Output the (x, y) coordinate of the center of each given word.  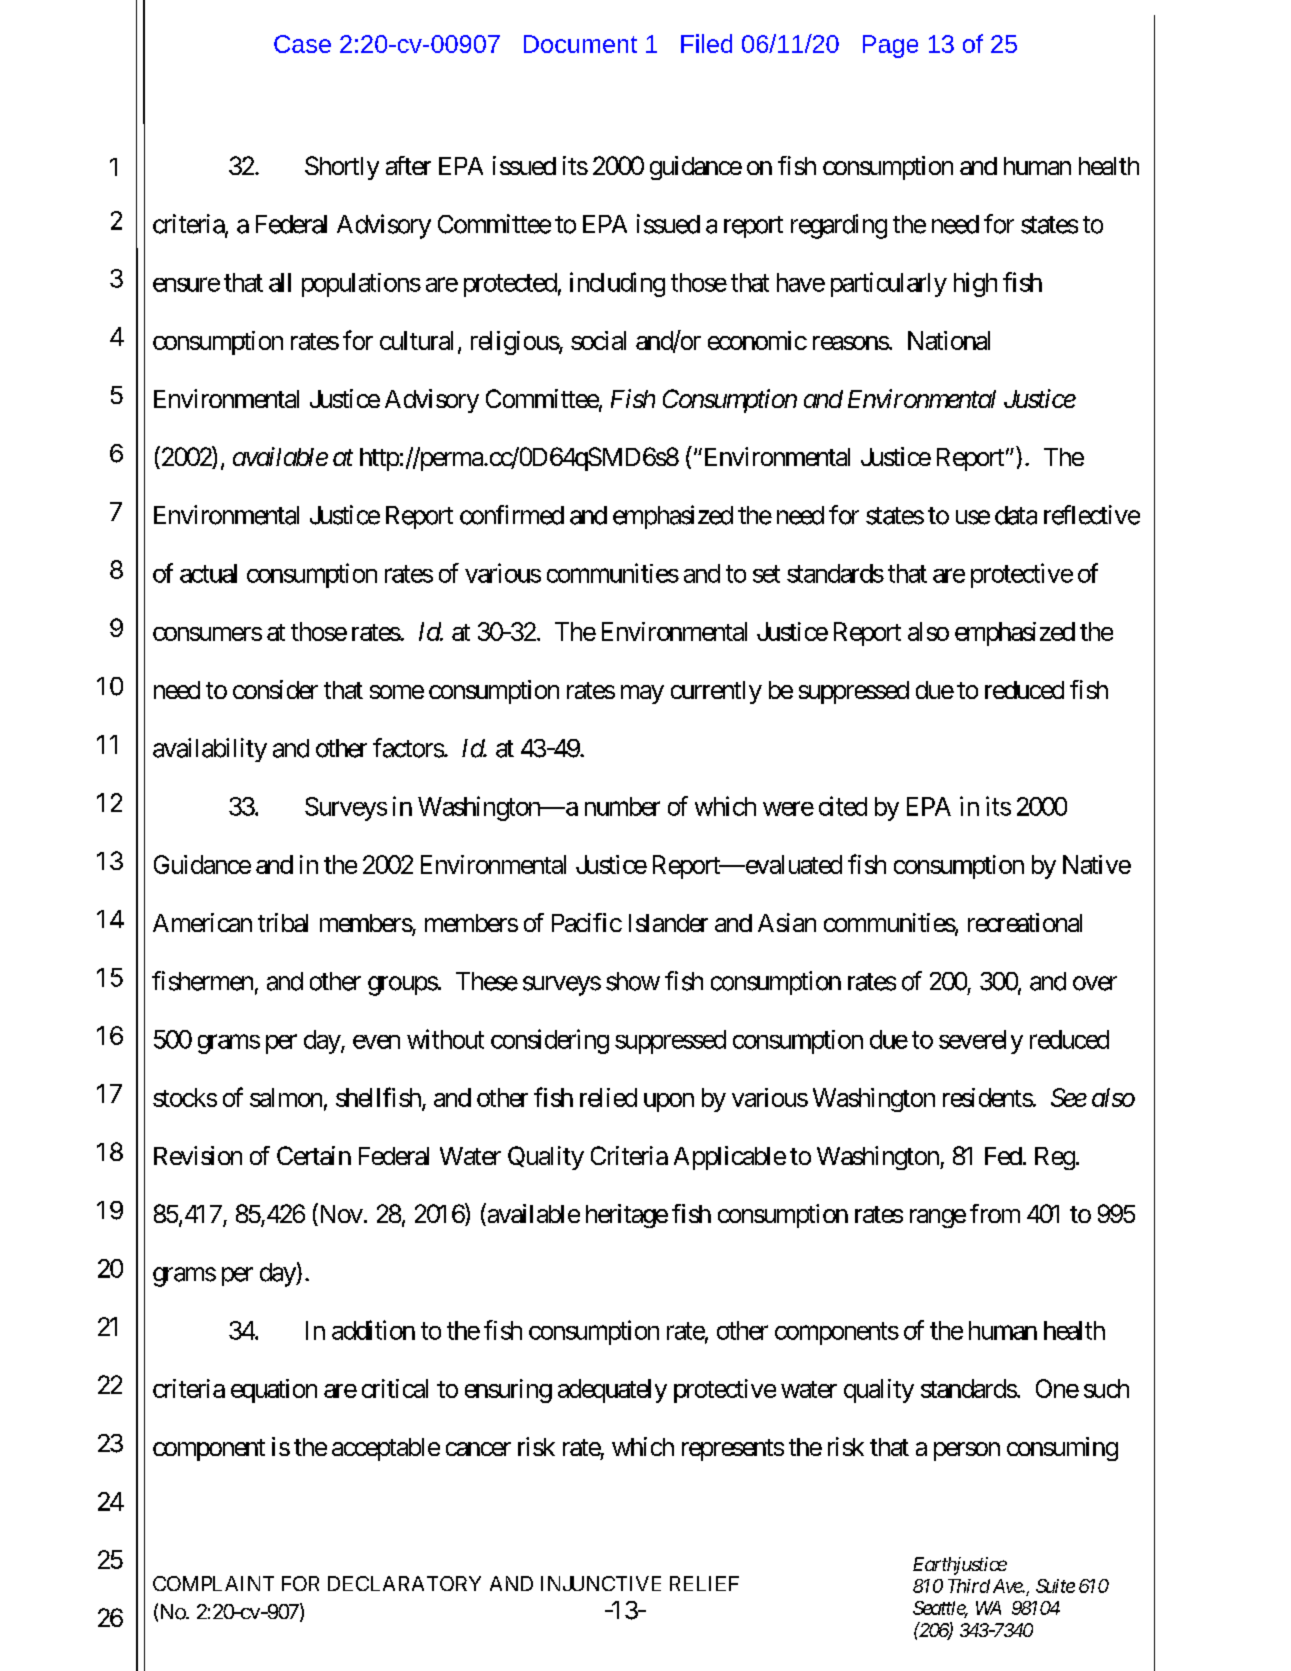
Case (302, 44)
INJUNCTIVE (601, 1583)
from (995, 1213)
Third (969, 1586)
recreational (1025, 922)
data (1016, 515)
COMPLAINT (213, 1583)
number (622, 806)
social (598, 340)
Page (890, 46)
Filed (706, 43)
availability (210, 750)
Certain (314, 1155)
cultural (416, 340)
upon (669, 1102)
